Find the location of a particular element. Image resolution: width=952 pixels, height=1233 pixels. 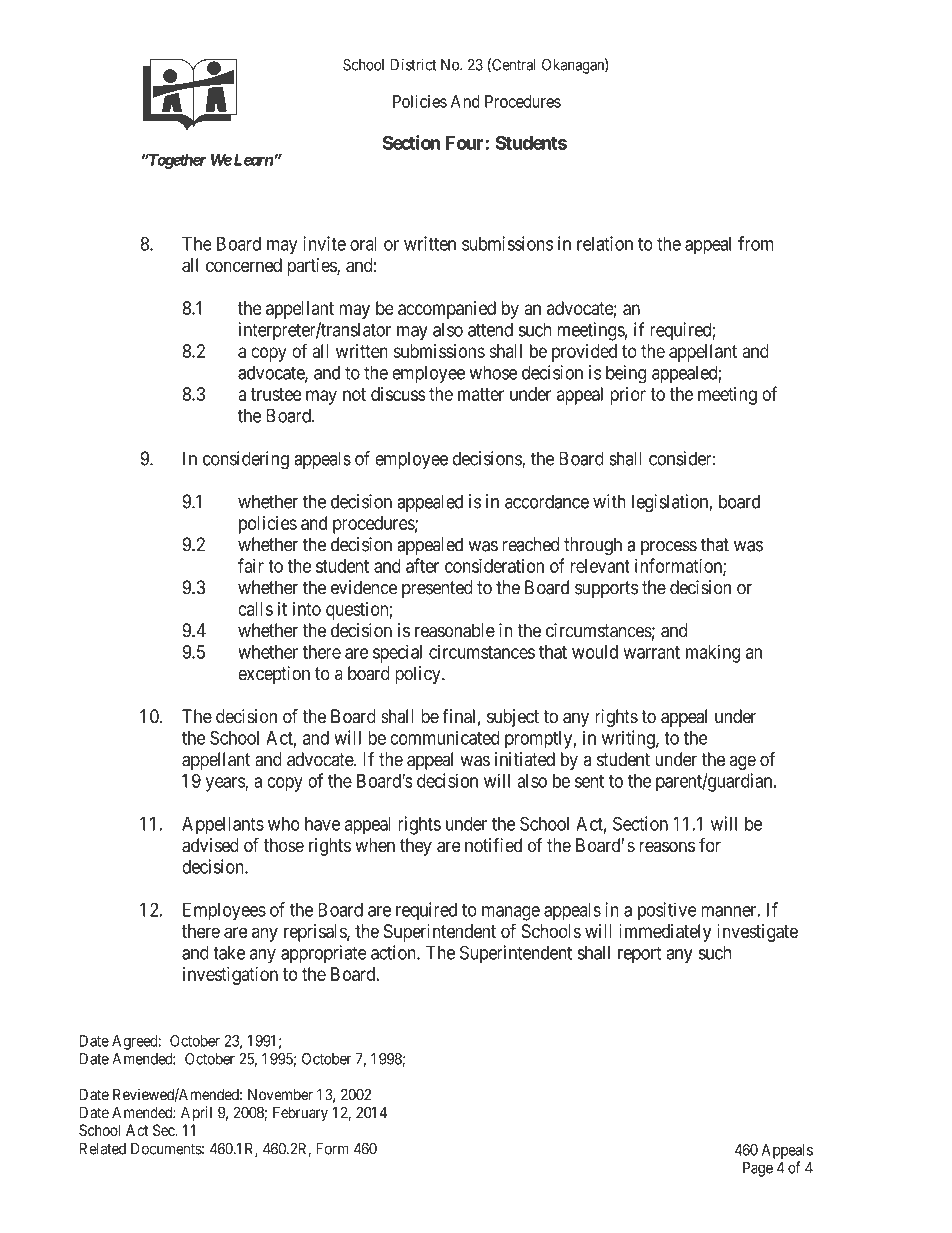

reasons is located at coordinates (667, 847).
